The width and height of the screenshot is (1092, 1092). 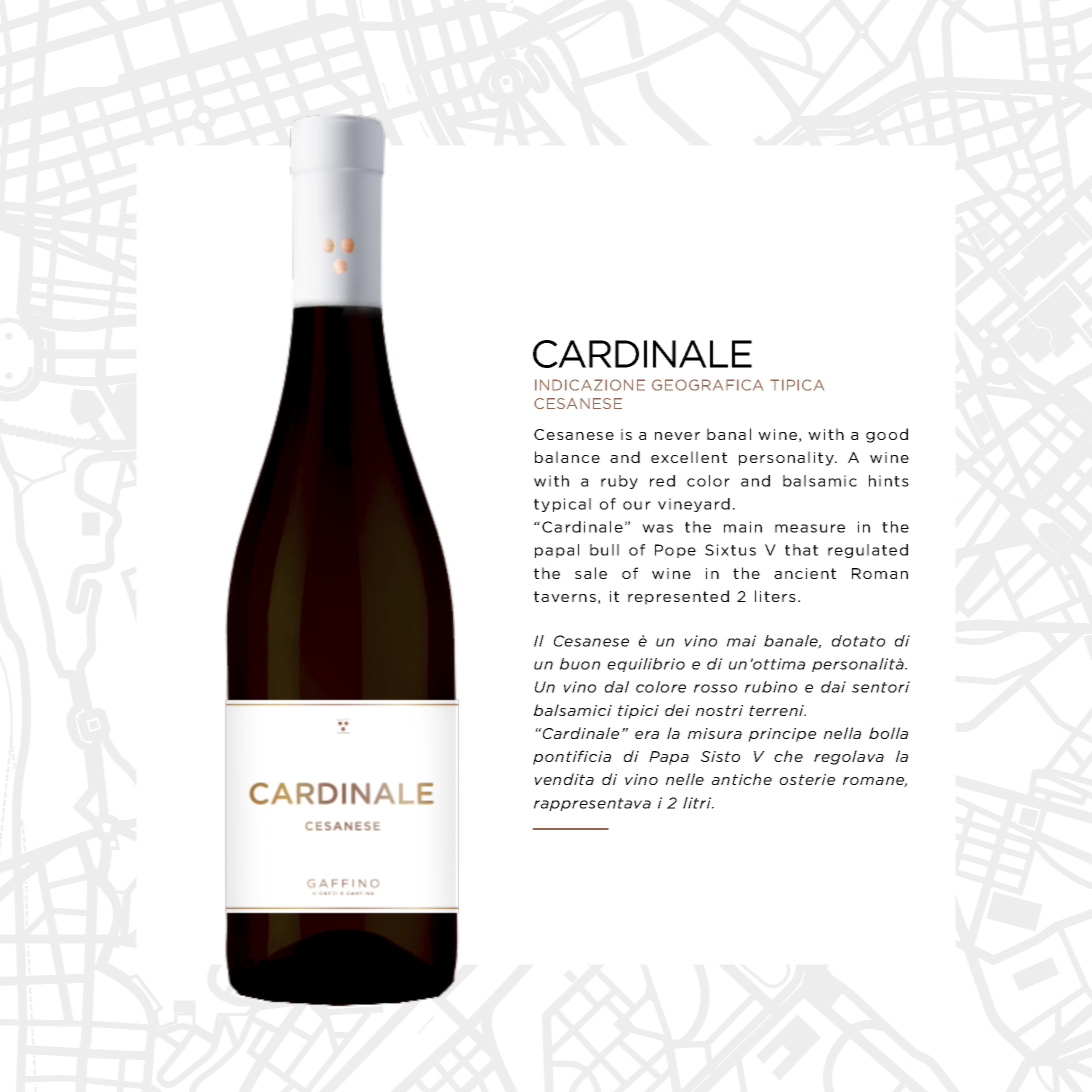 I want to click on good, so click(x=887, y=435).
